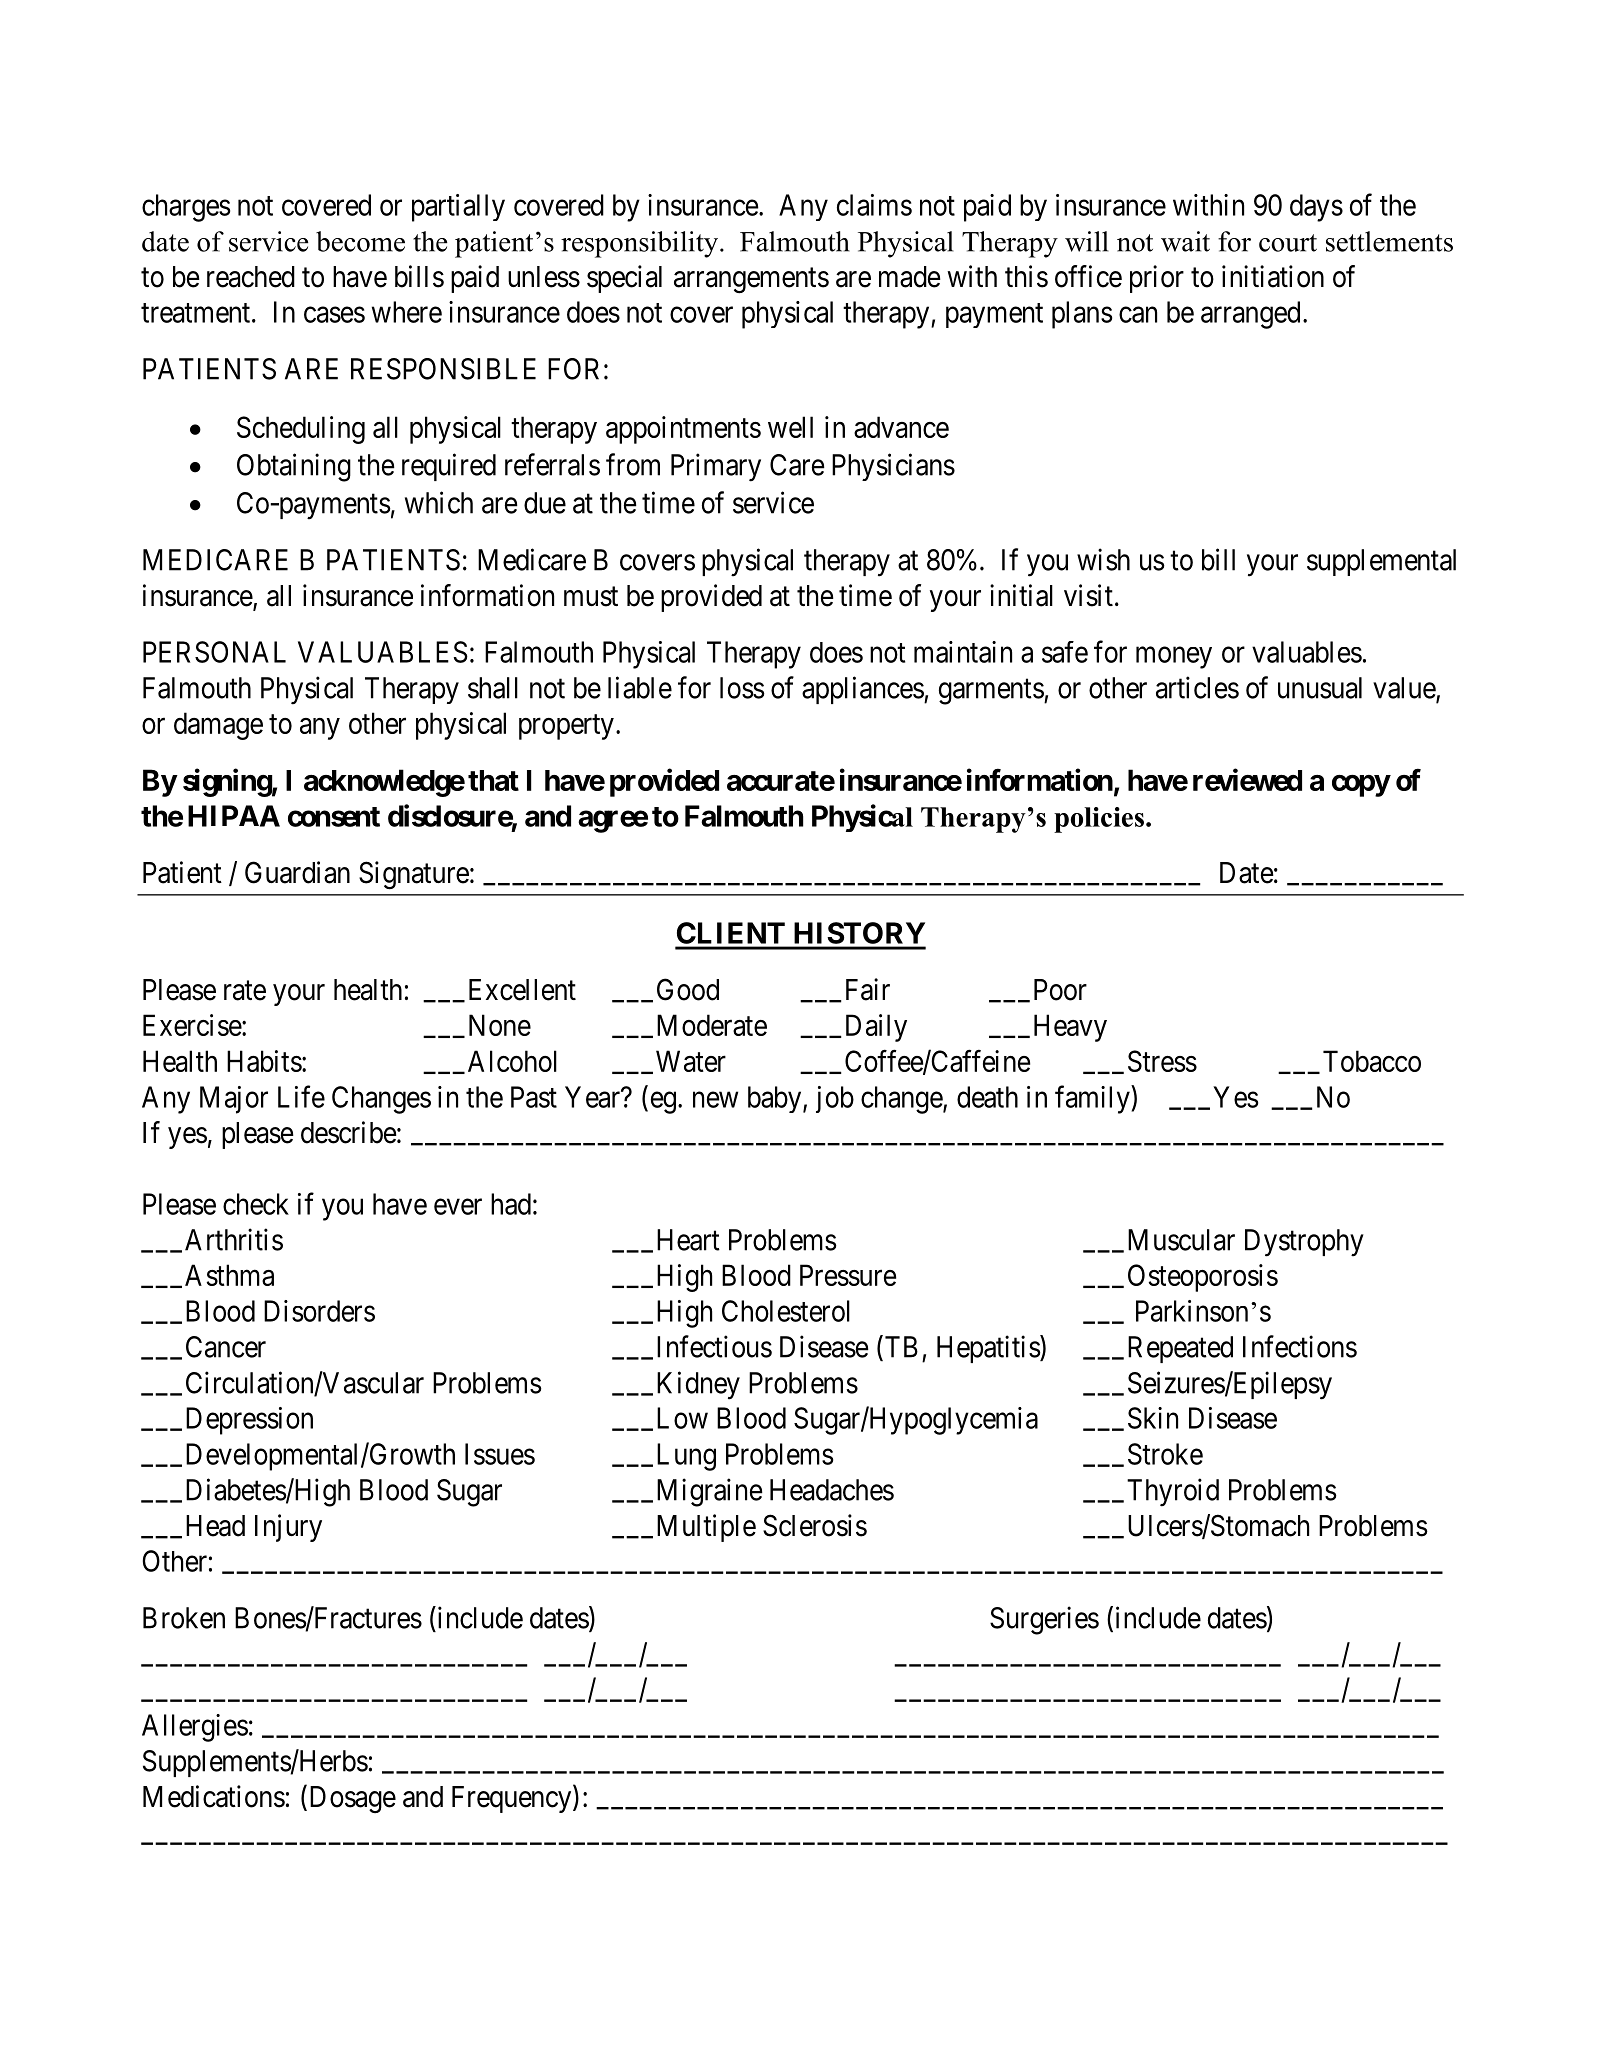 Image resolution: width=1601 pixels, height=2072 pixels. I want to click on PERSONAL, so click(214, 652).
